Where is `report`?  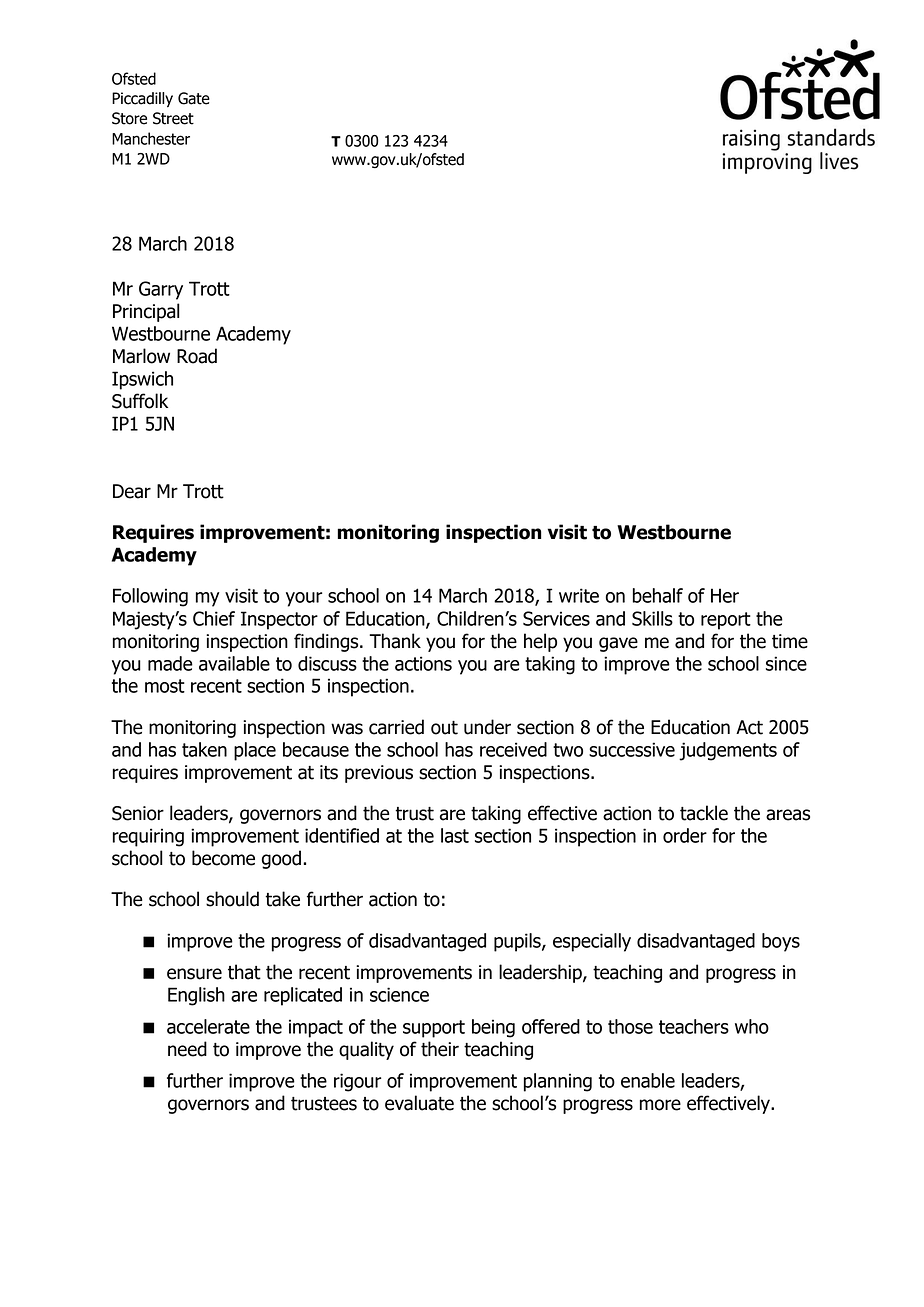 report is located at coordinates (726, 621).
